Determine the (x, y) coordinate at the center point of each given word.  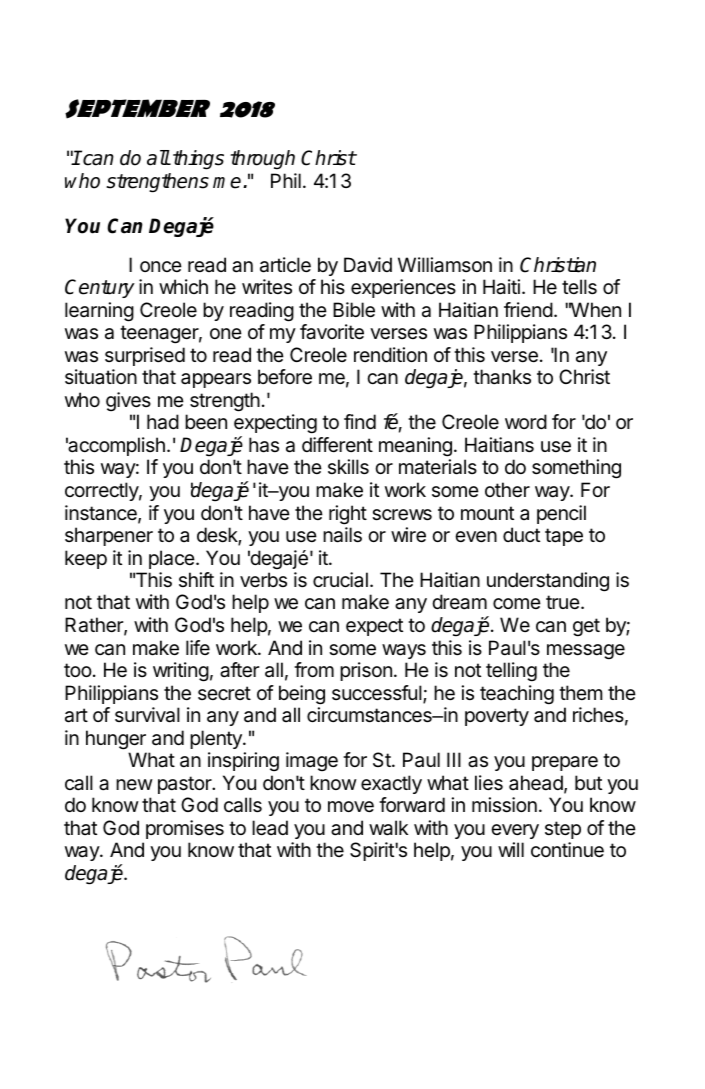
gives (128, 401)
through (262, 159)
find (360, 421)
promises (185, 829)
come (517, 604)
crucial (340, 580)
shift (196, 579)
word (526, 421)
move (351, 807)
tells (579, 287)
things (198, 160)
